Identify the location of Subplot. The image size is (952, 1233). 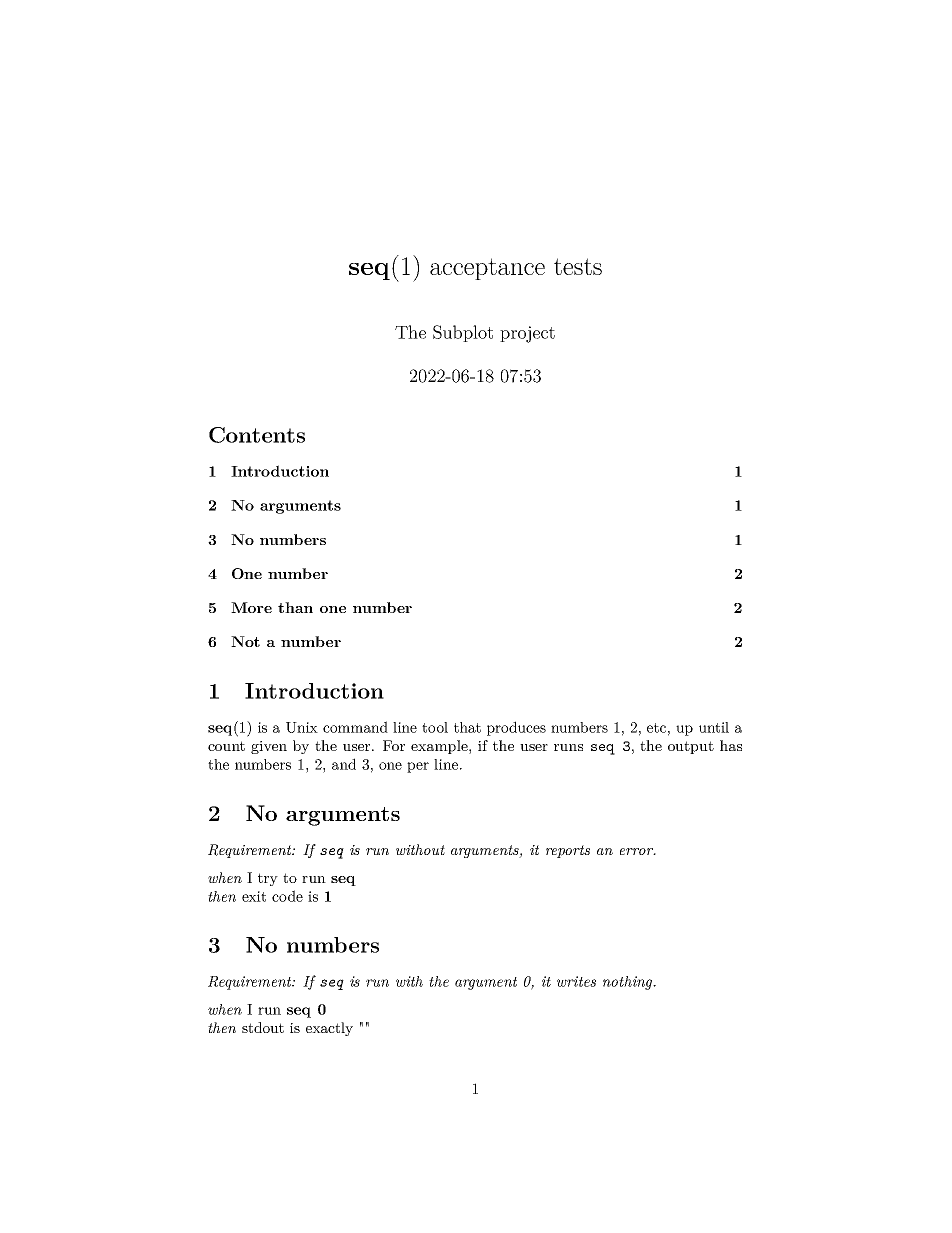
(463, 333).
